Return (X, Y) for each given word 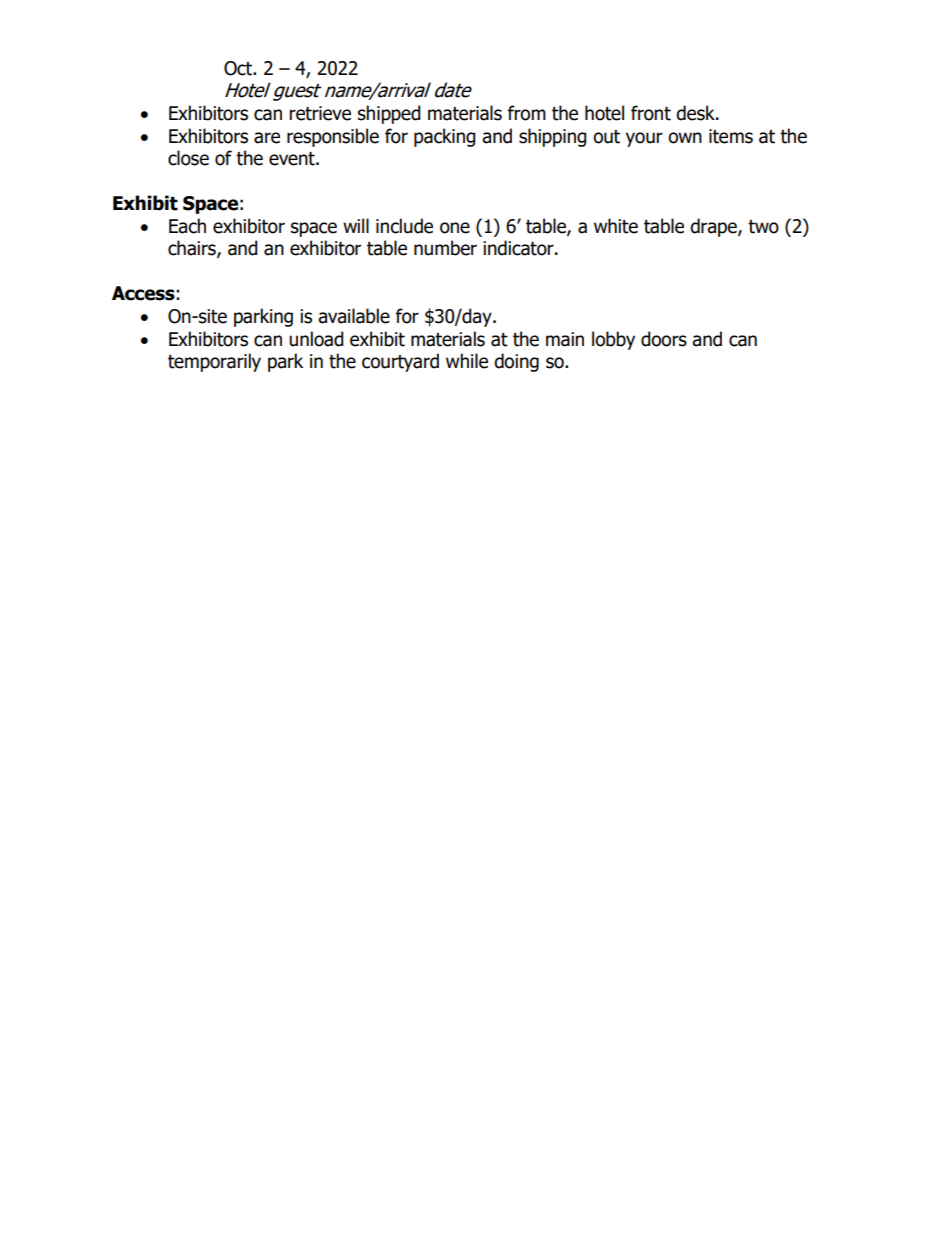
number (445, 248)
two (763, 227)
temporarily (214, 362)
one (455, 228)
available (354, 316)
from (527, 113)
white (616, 226)
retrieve (320, 113)
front (651, 113)
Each (187, 226)
